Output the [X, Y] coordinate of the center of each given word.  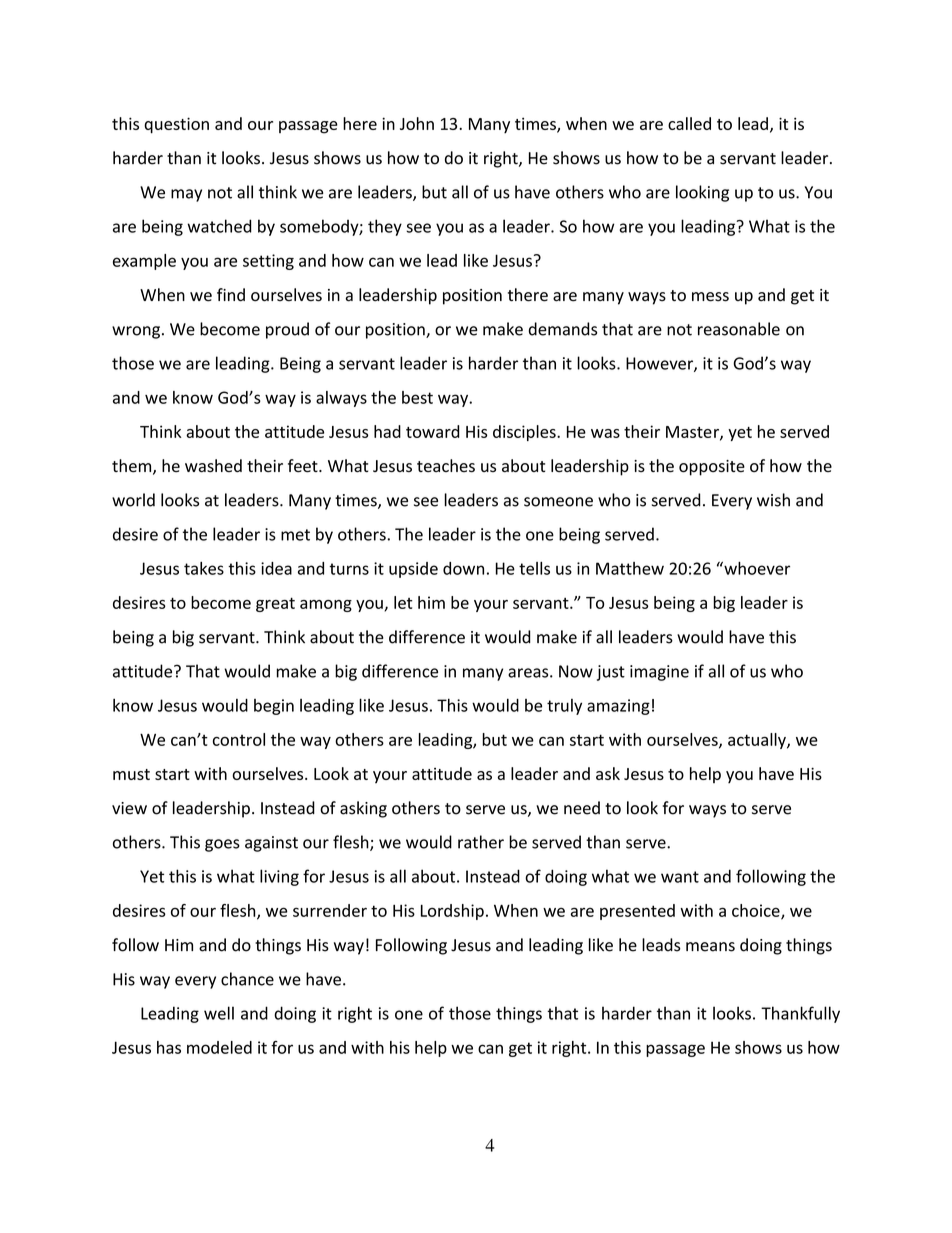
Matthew [630, 568]
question [176, 125]
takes [204, 568]
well [219, 1013]
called [689, 123]
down [463, 568]
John [417, 123]
